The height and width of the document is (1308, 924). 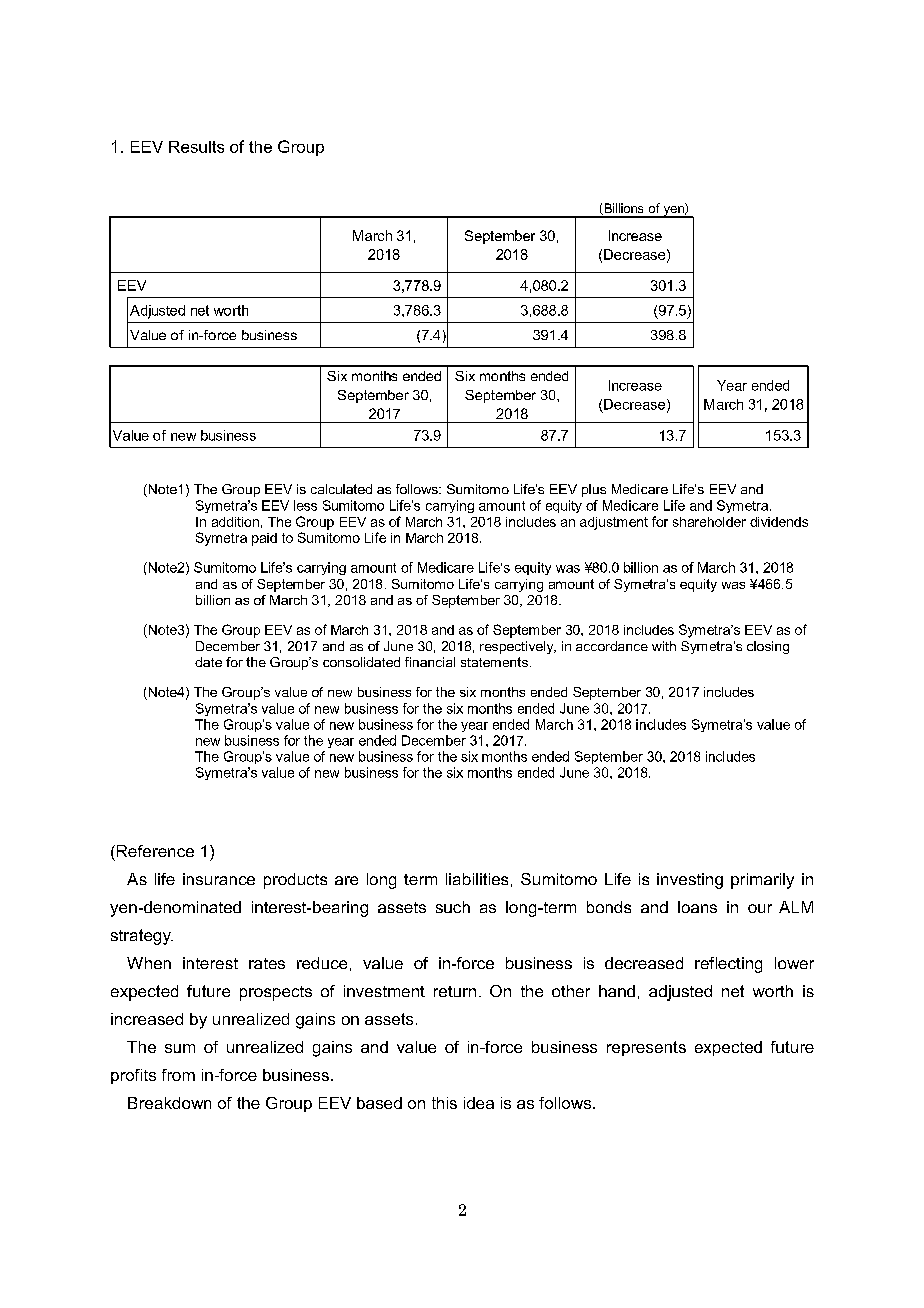 What do you see at coordinates (178, 1075) in the document?
I see `from` at bounding box center [178, 1075].
